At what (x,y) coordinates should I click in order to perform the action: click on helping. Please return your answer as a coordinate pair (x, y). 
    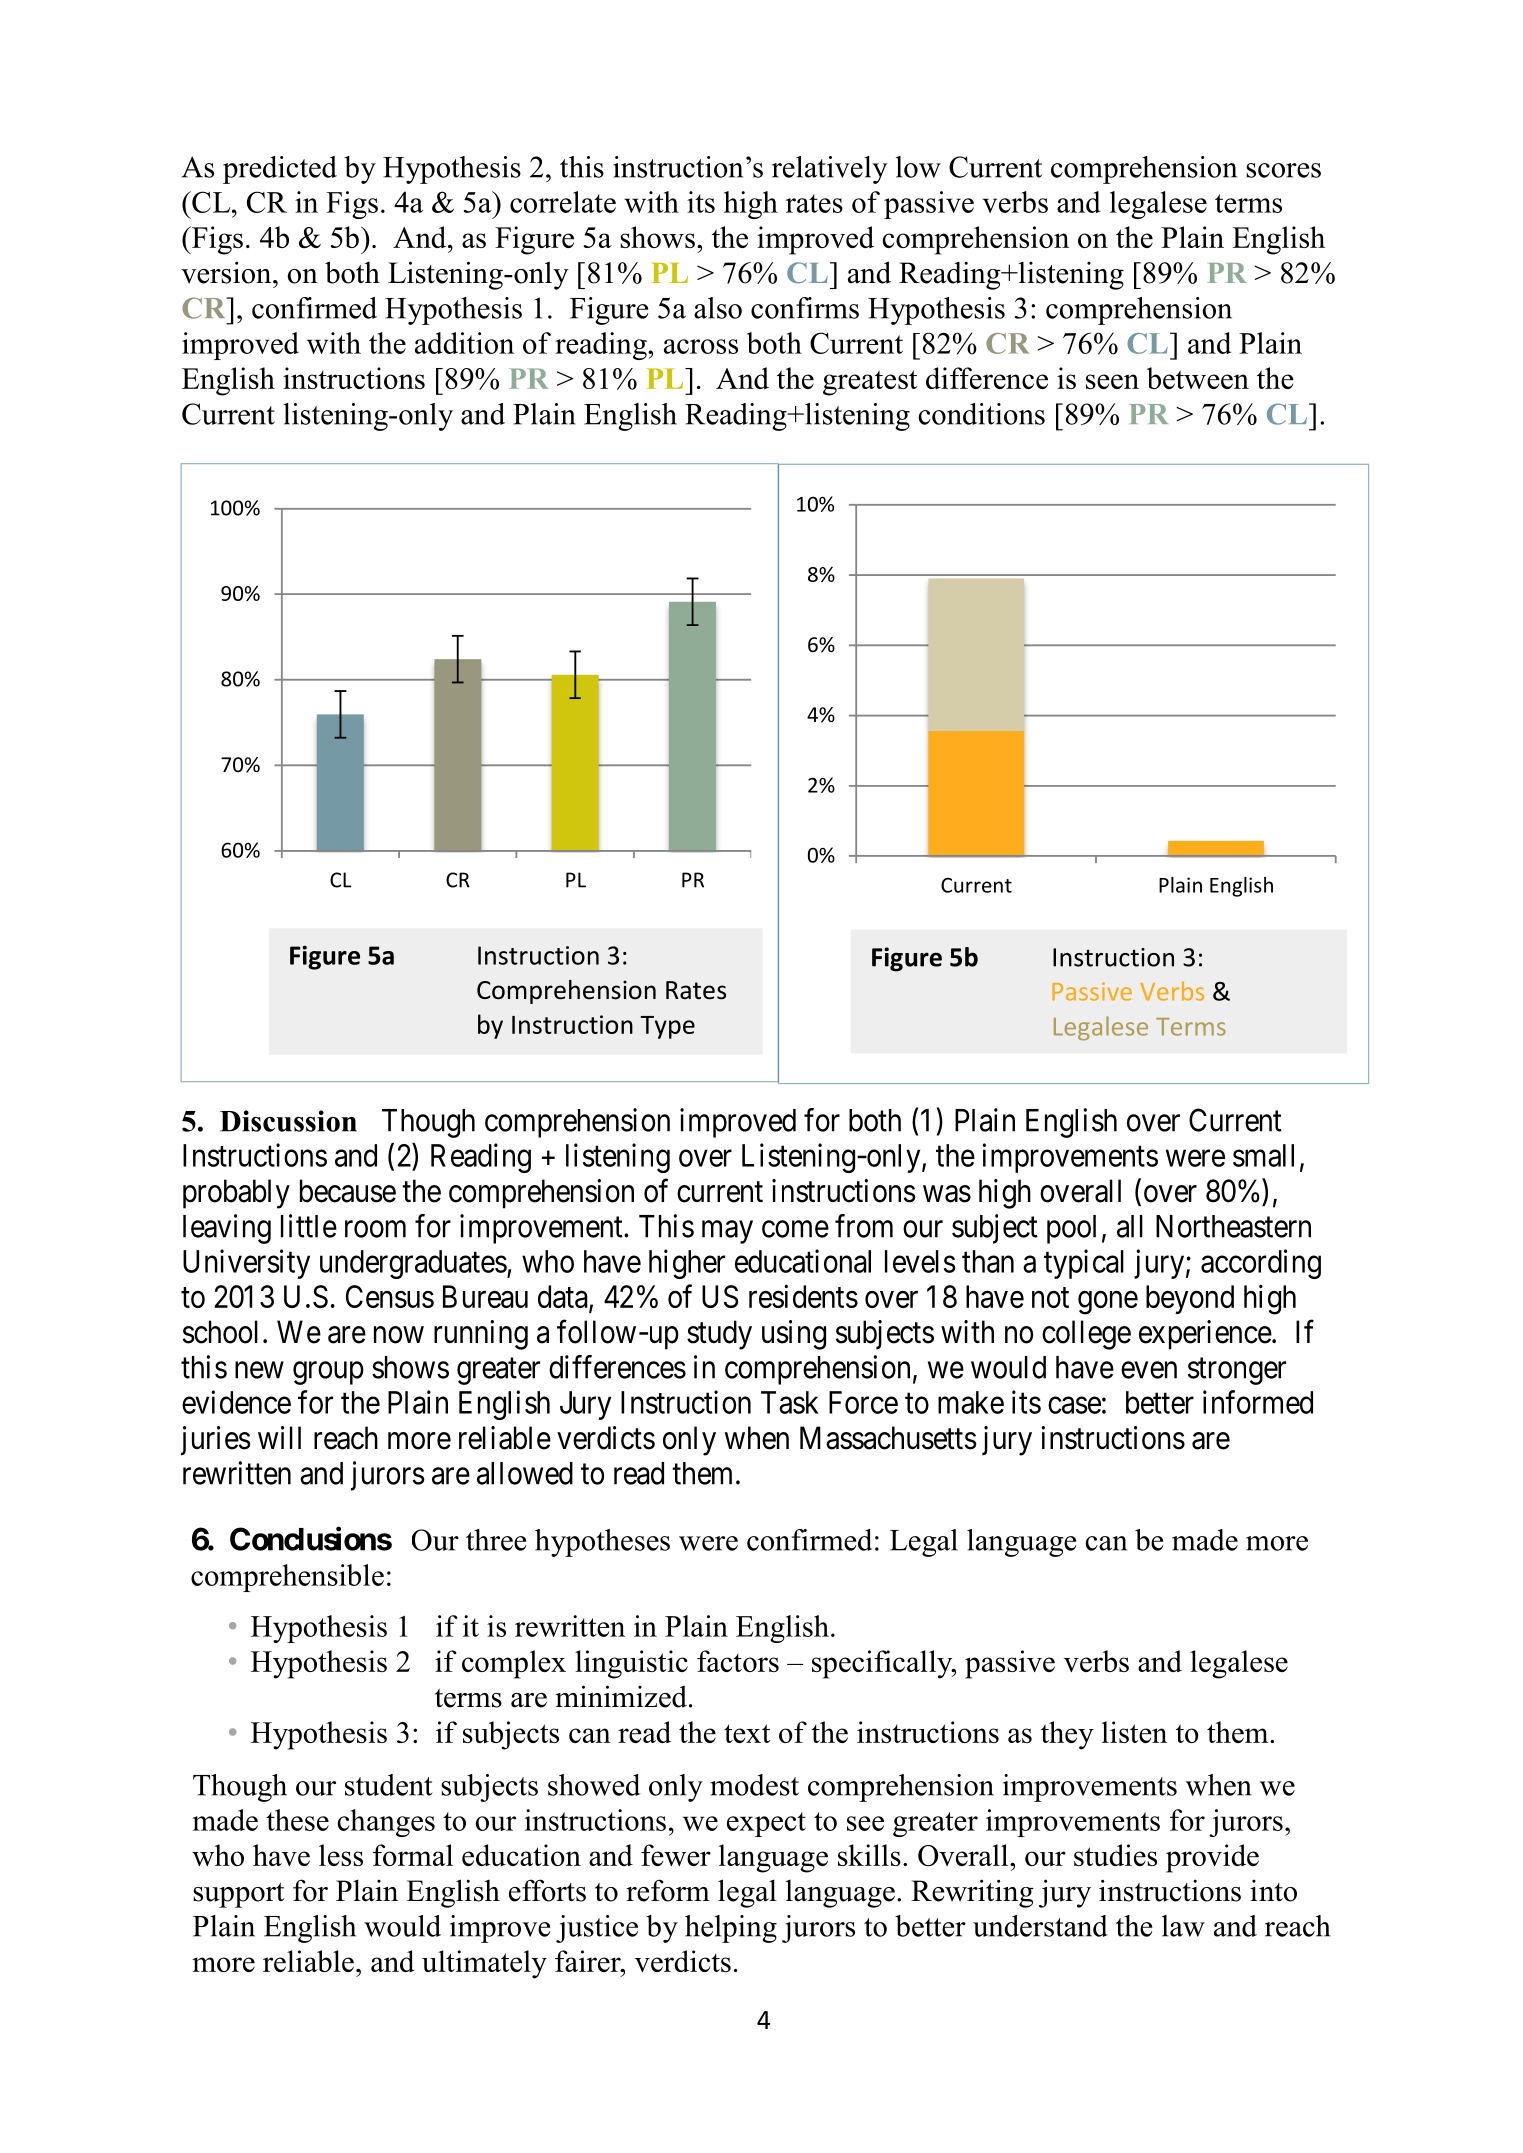
    Looking at the image, I should click on (731, 1929).
